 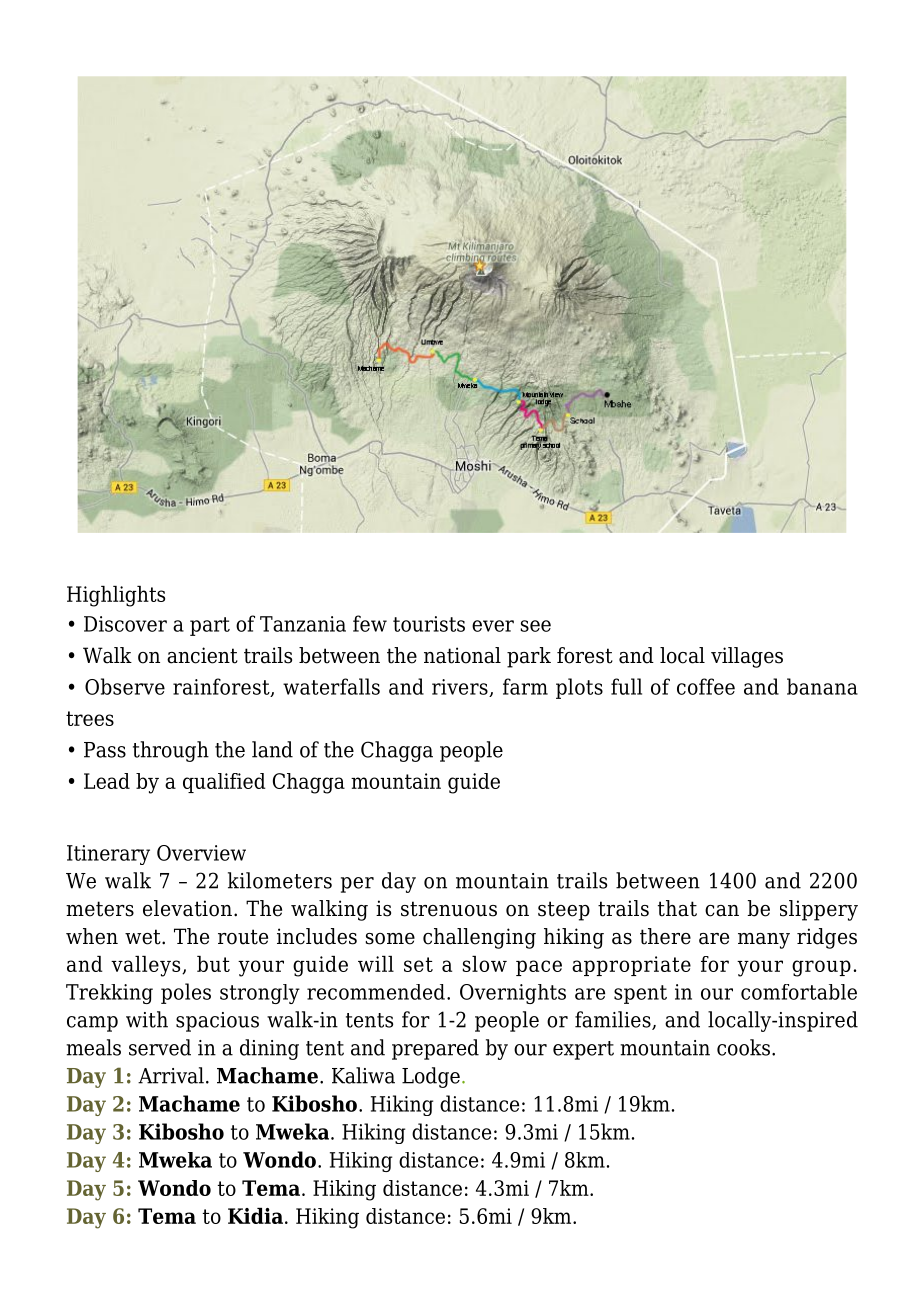 I want to click on Overview, so click(x=201, y=853).
